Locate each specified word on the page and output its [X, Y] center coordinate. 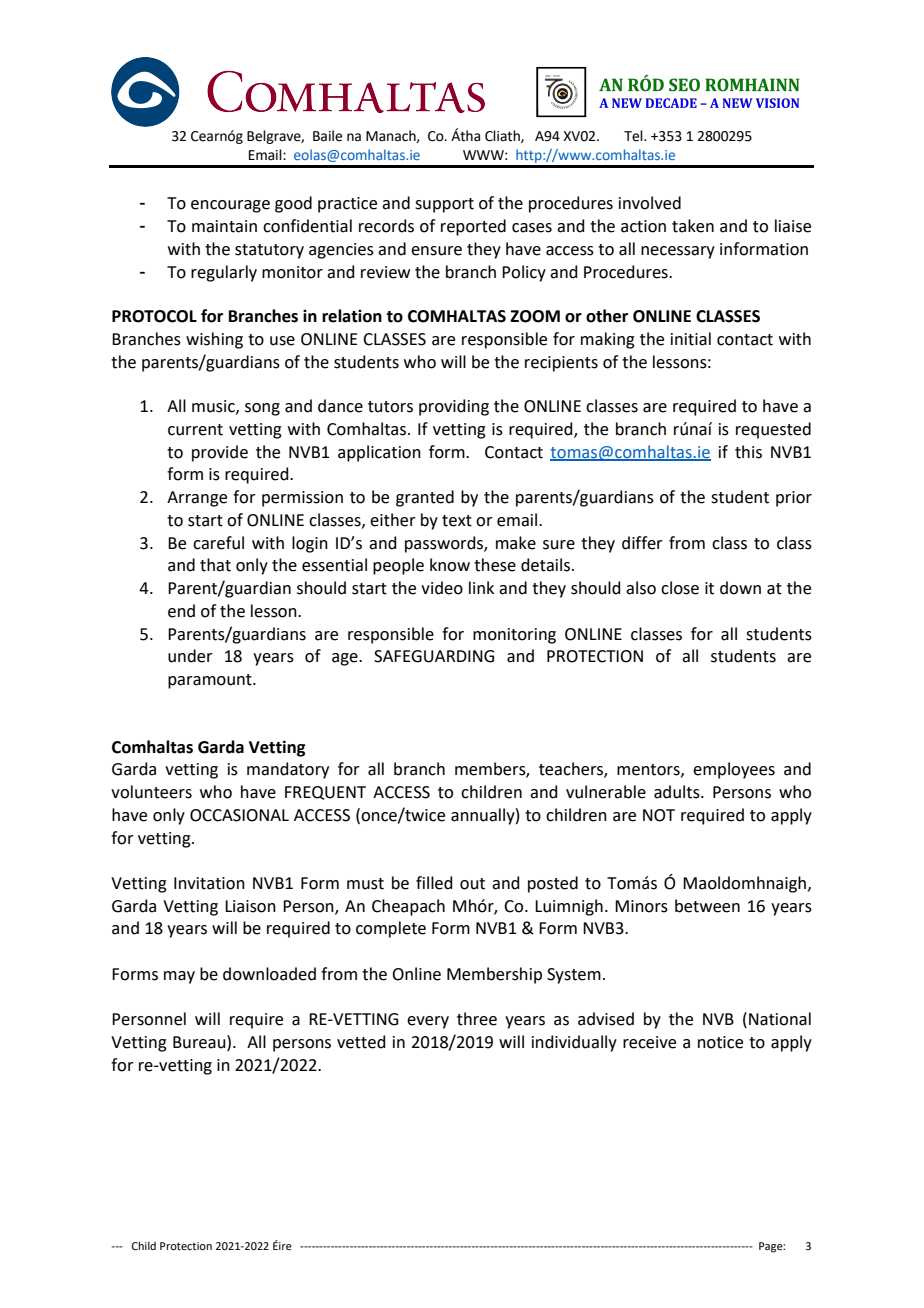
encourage [230, 206]
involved [650, 203]
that [215, 565]
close [680, 588]
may [179, 977]
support [444, 205]
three [477, 1019]
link [481, 587]
